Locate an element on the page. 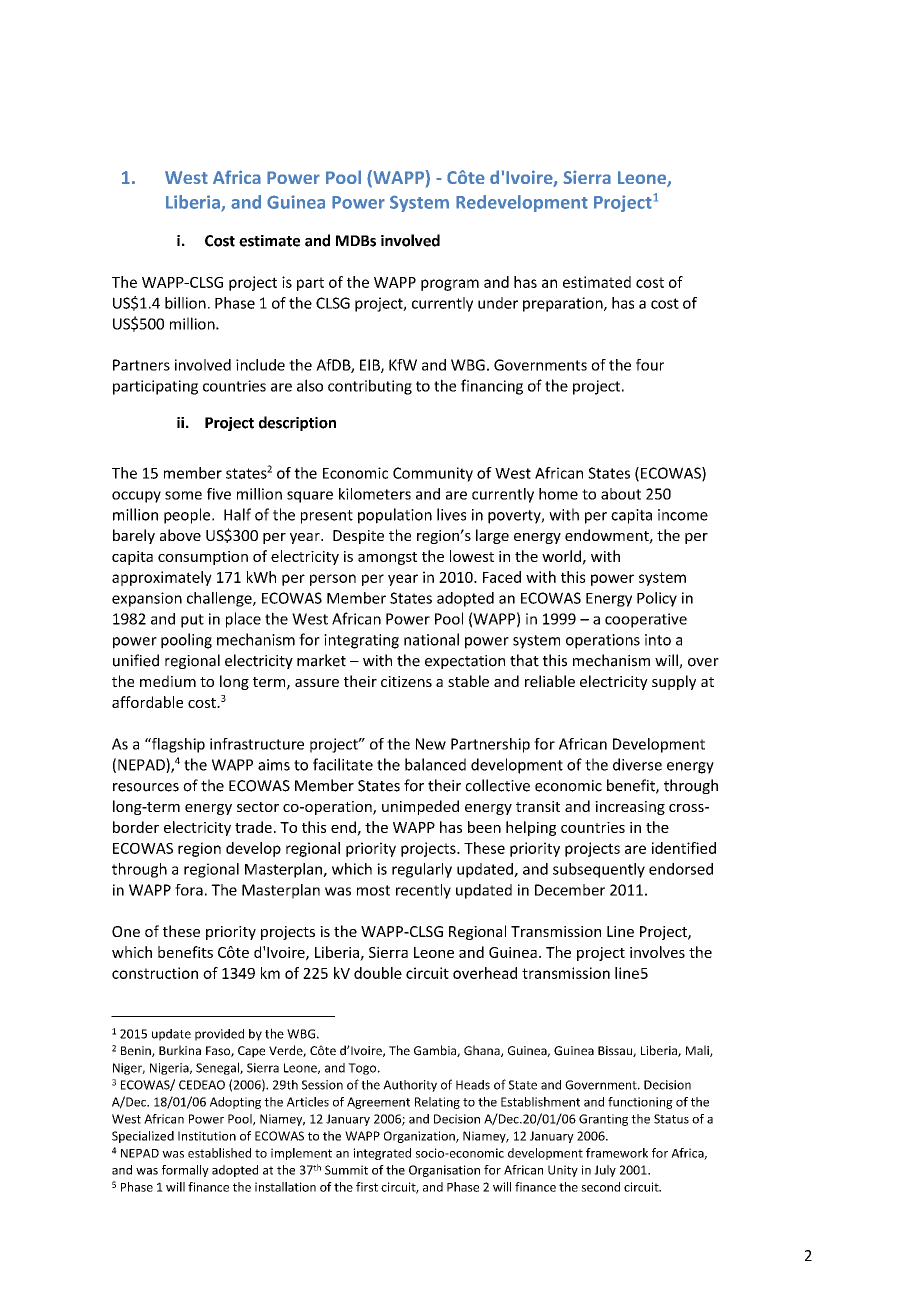  four is located at coordinates (650, 365).
